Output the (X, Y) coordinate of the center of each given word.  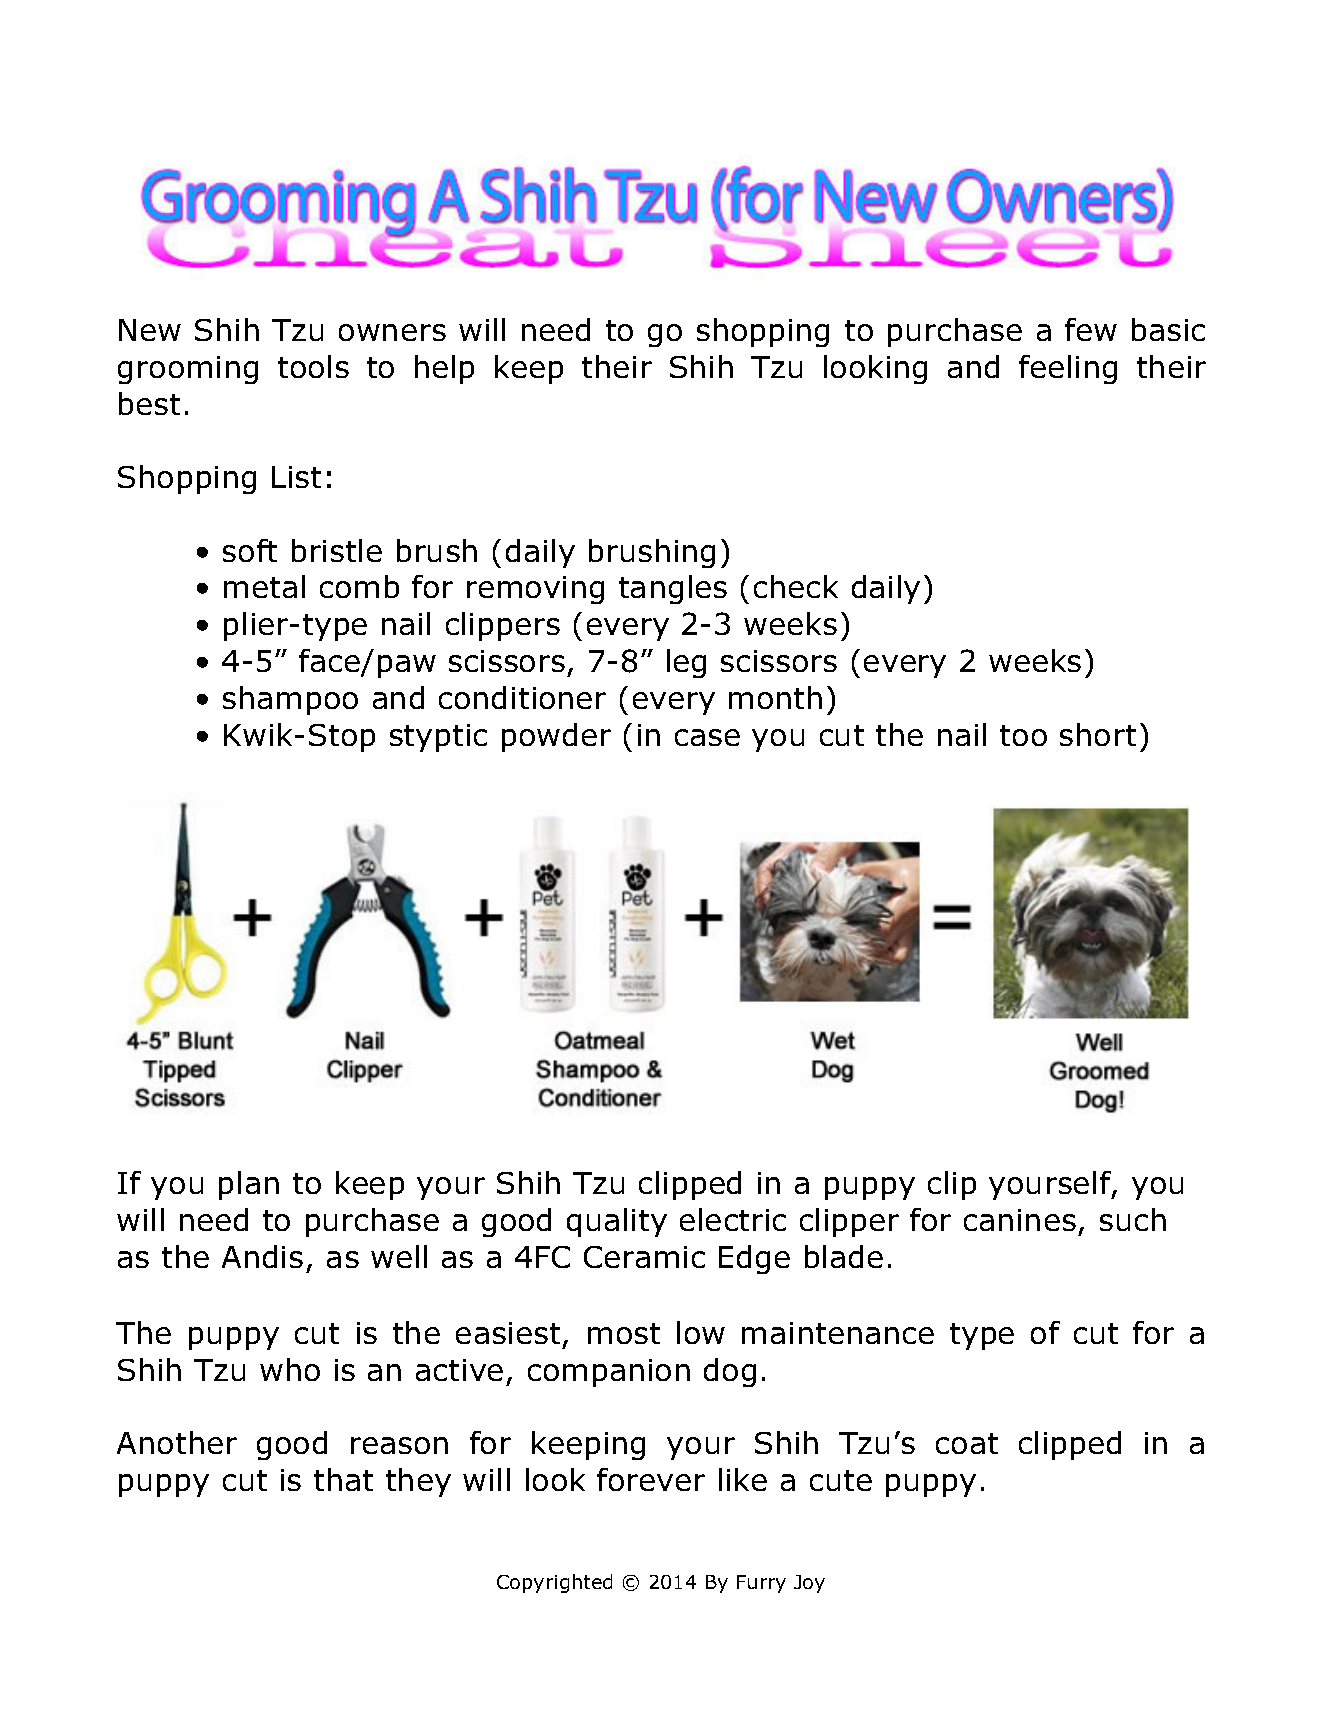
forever (651, 1479)
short (1098, 734)
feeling (1068, 369)
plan (249, 1185)
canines (1020, 1220)
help (444, 369)
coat (967, 1443)
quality (617, 1222)
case (707, 737)
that (343, 1479)
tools (313, 366)
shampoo (290, 700)
